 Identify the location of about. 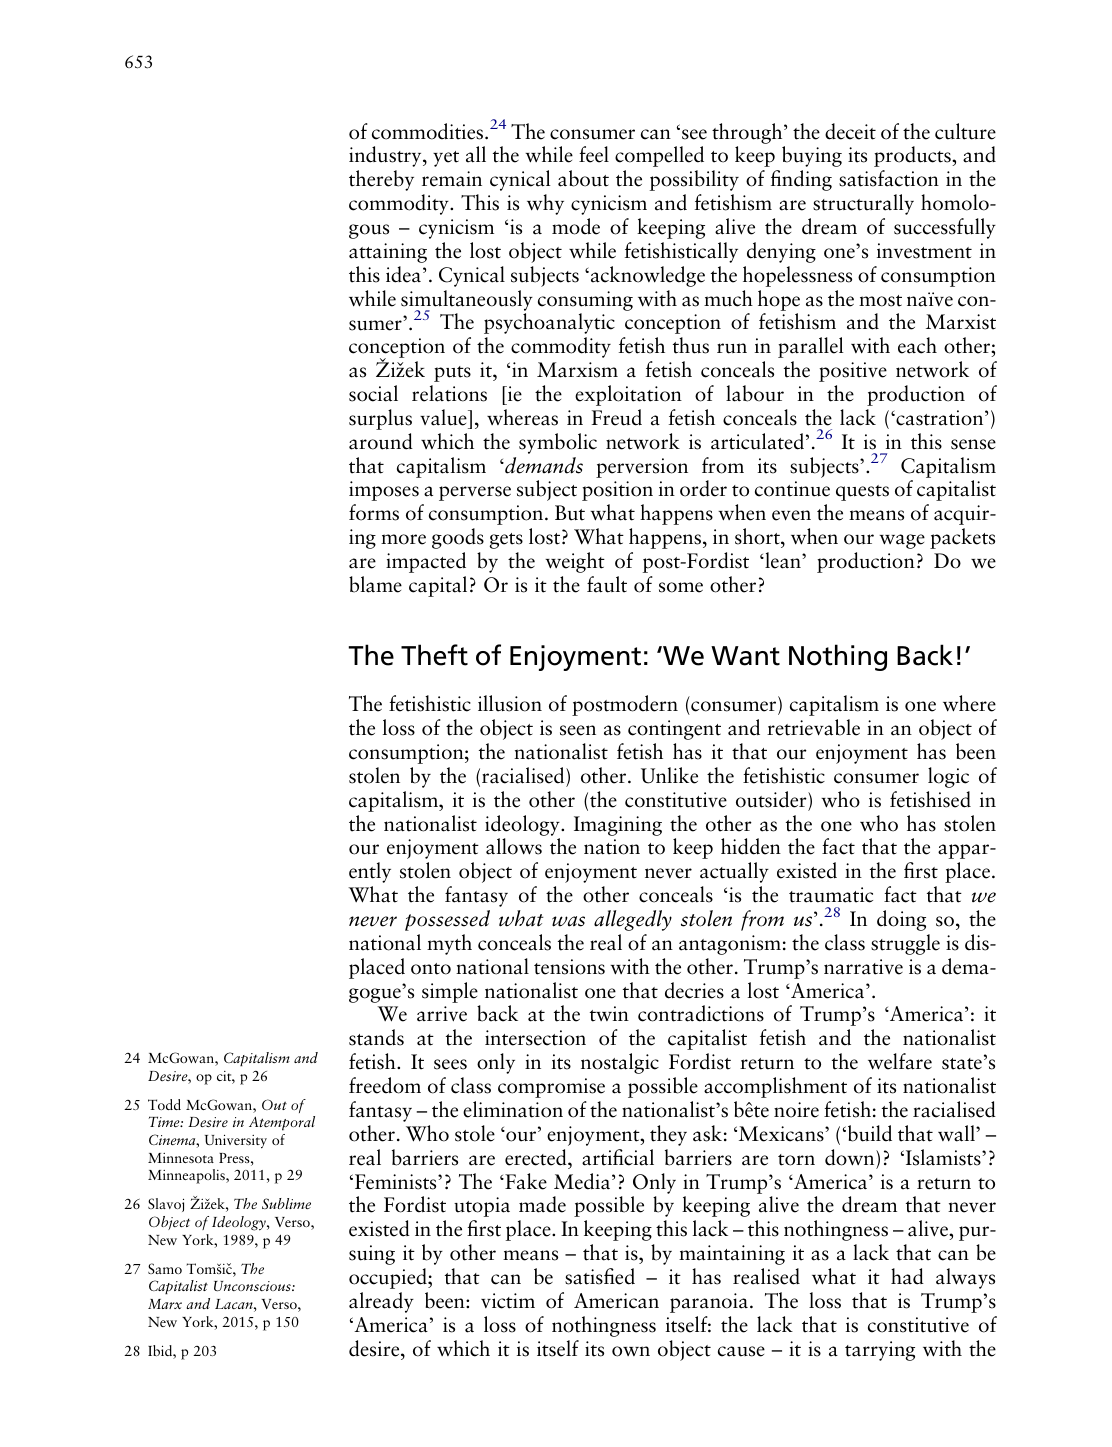
(583, 178).
